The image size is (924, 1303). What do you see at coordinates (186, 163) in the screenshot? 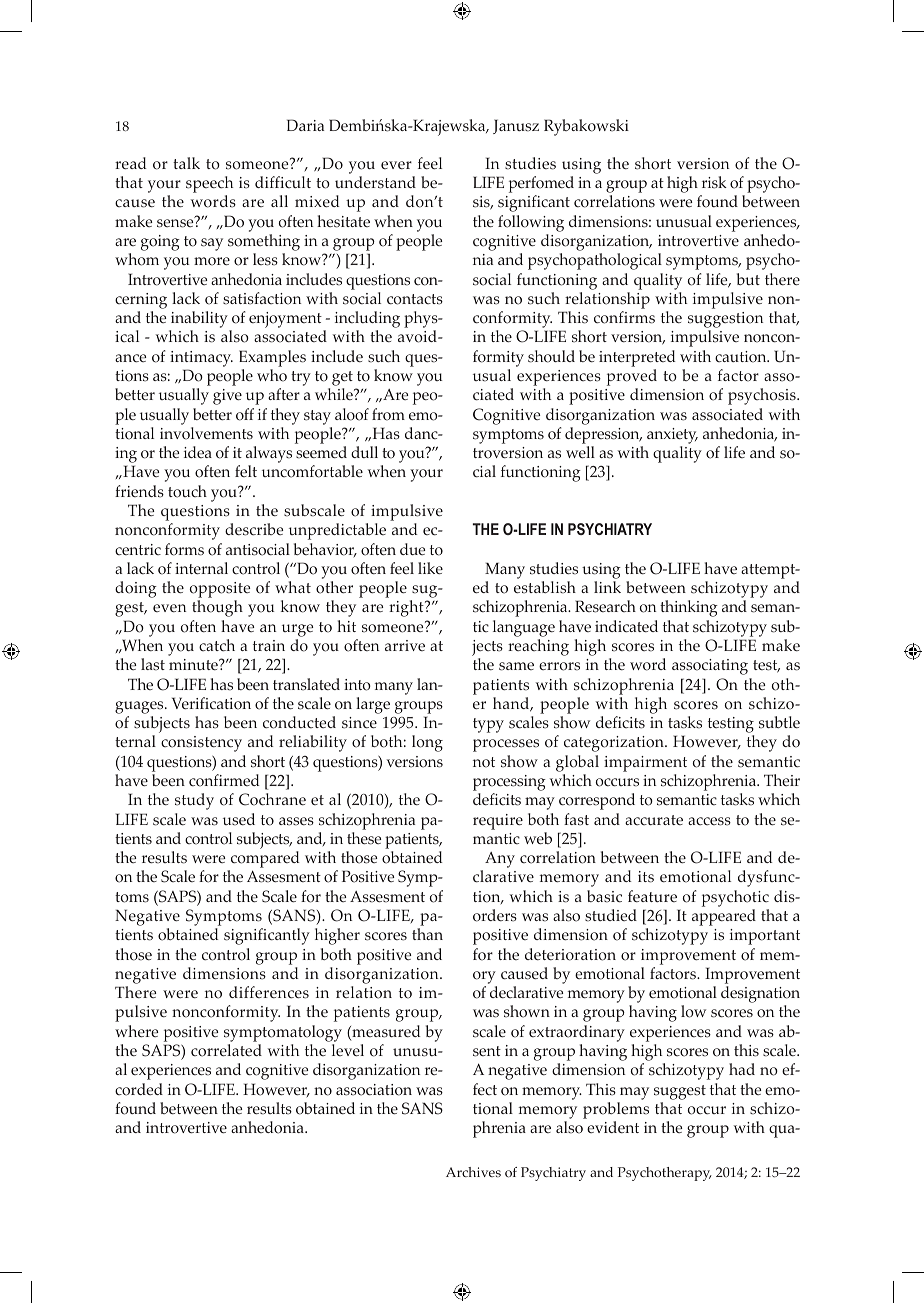
I see `talk` at bounding box center [186, 163].
